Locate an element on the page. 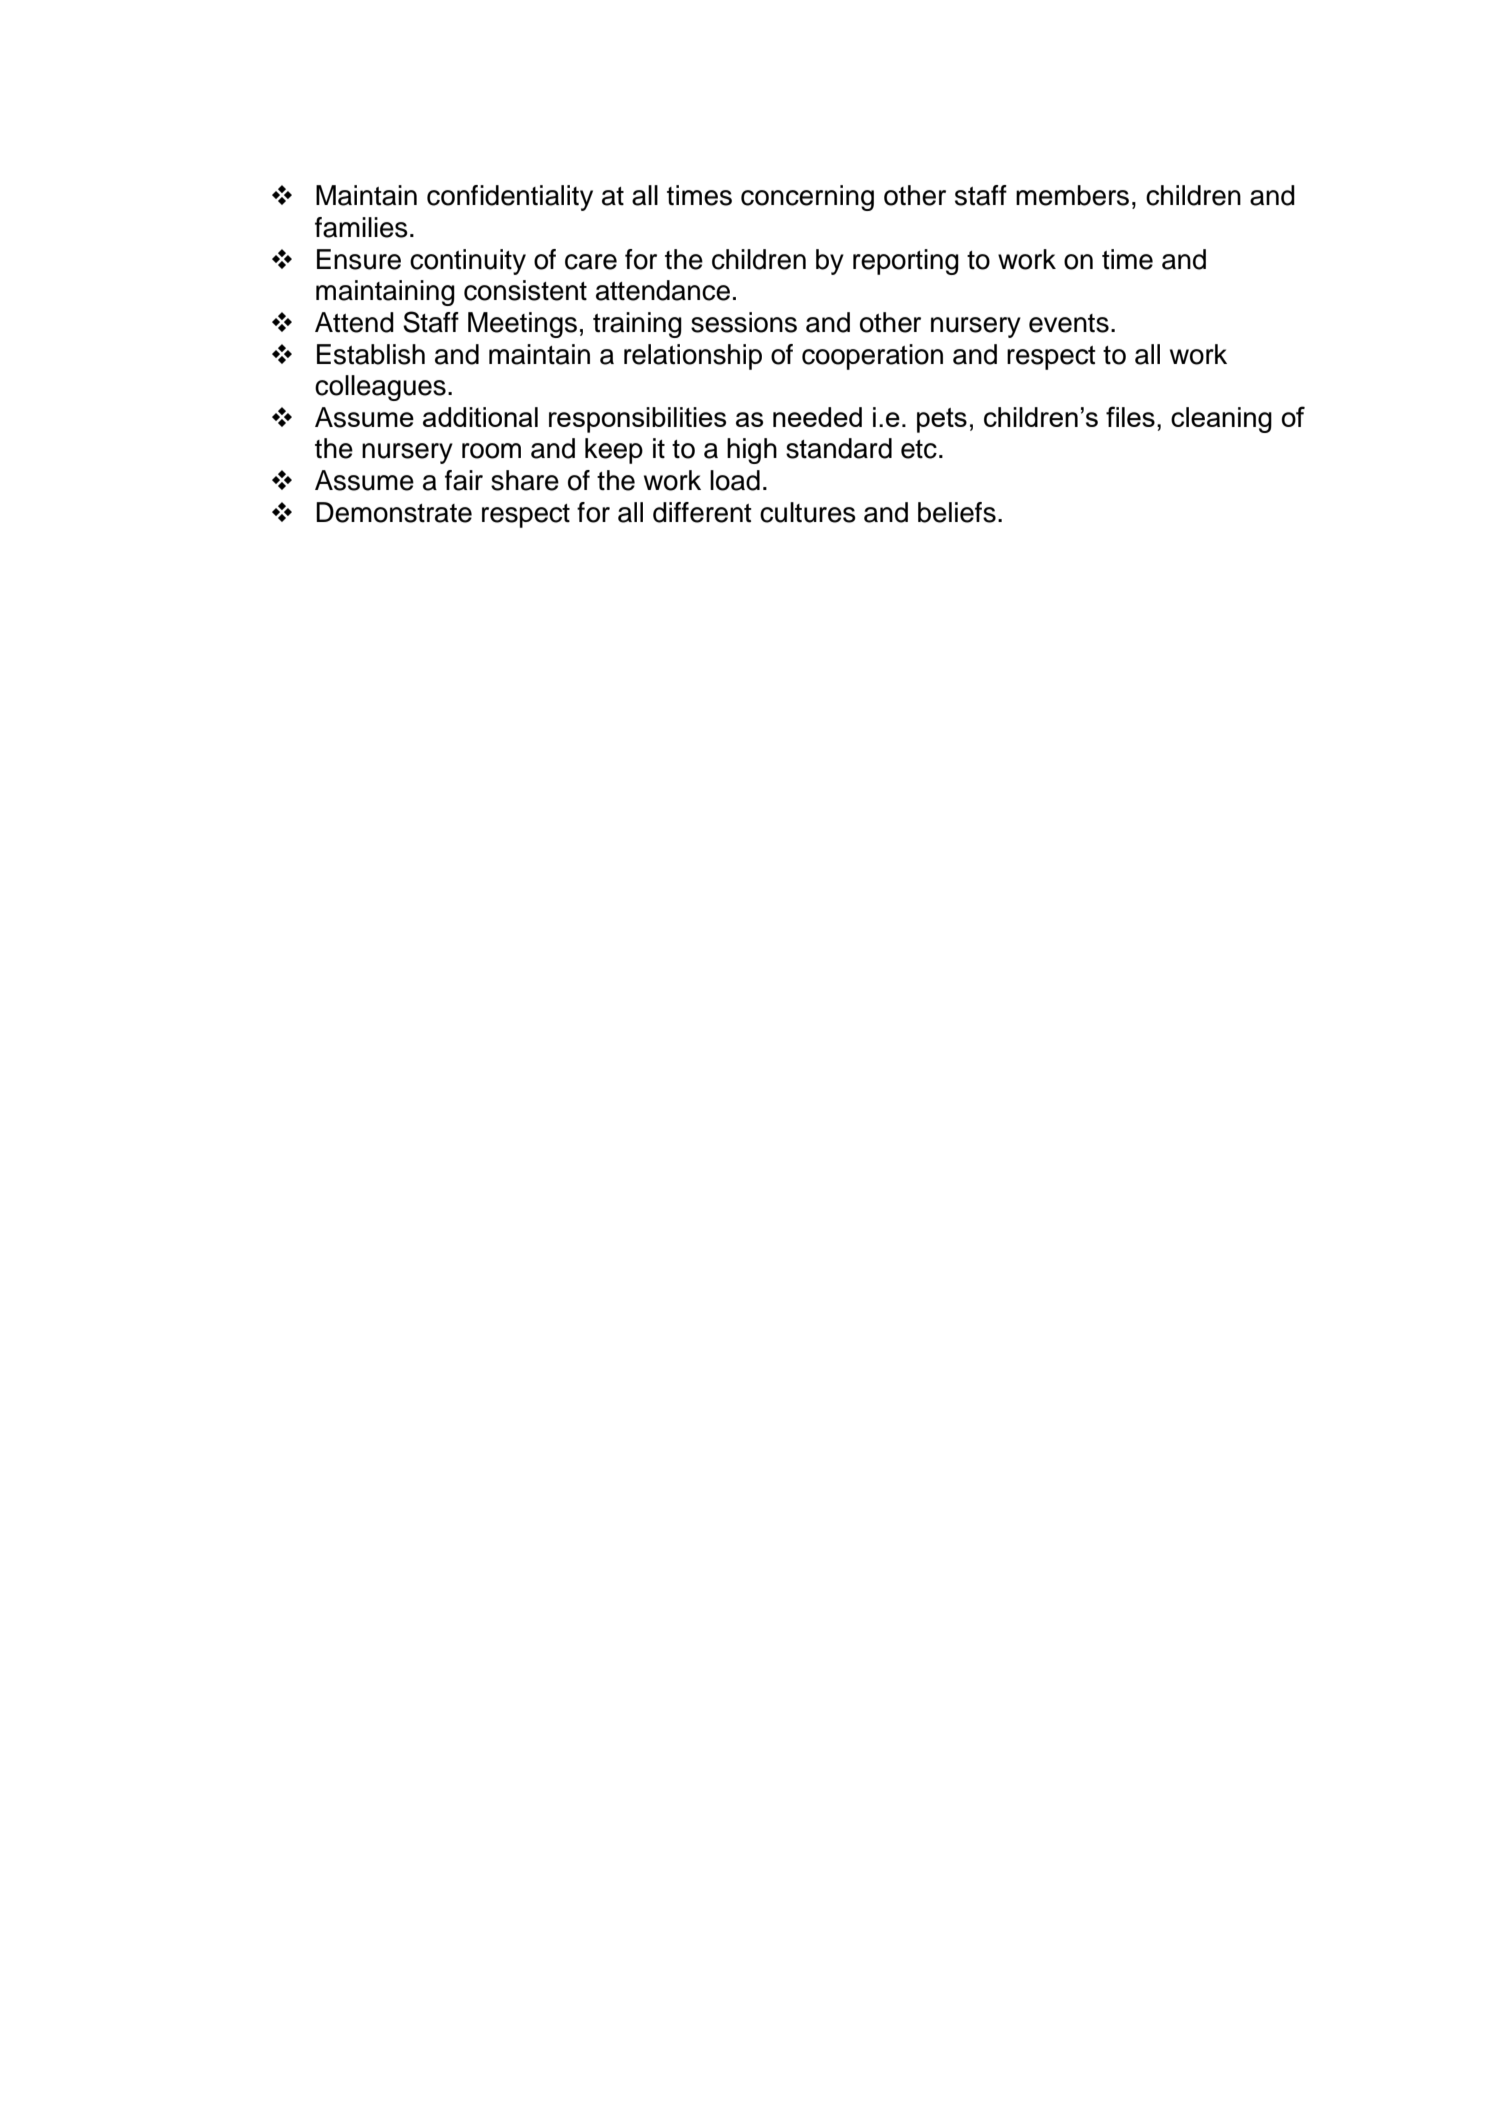 This document has height=2104, width=1488. additional is located at coordinates (480, 417).
